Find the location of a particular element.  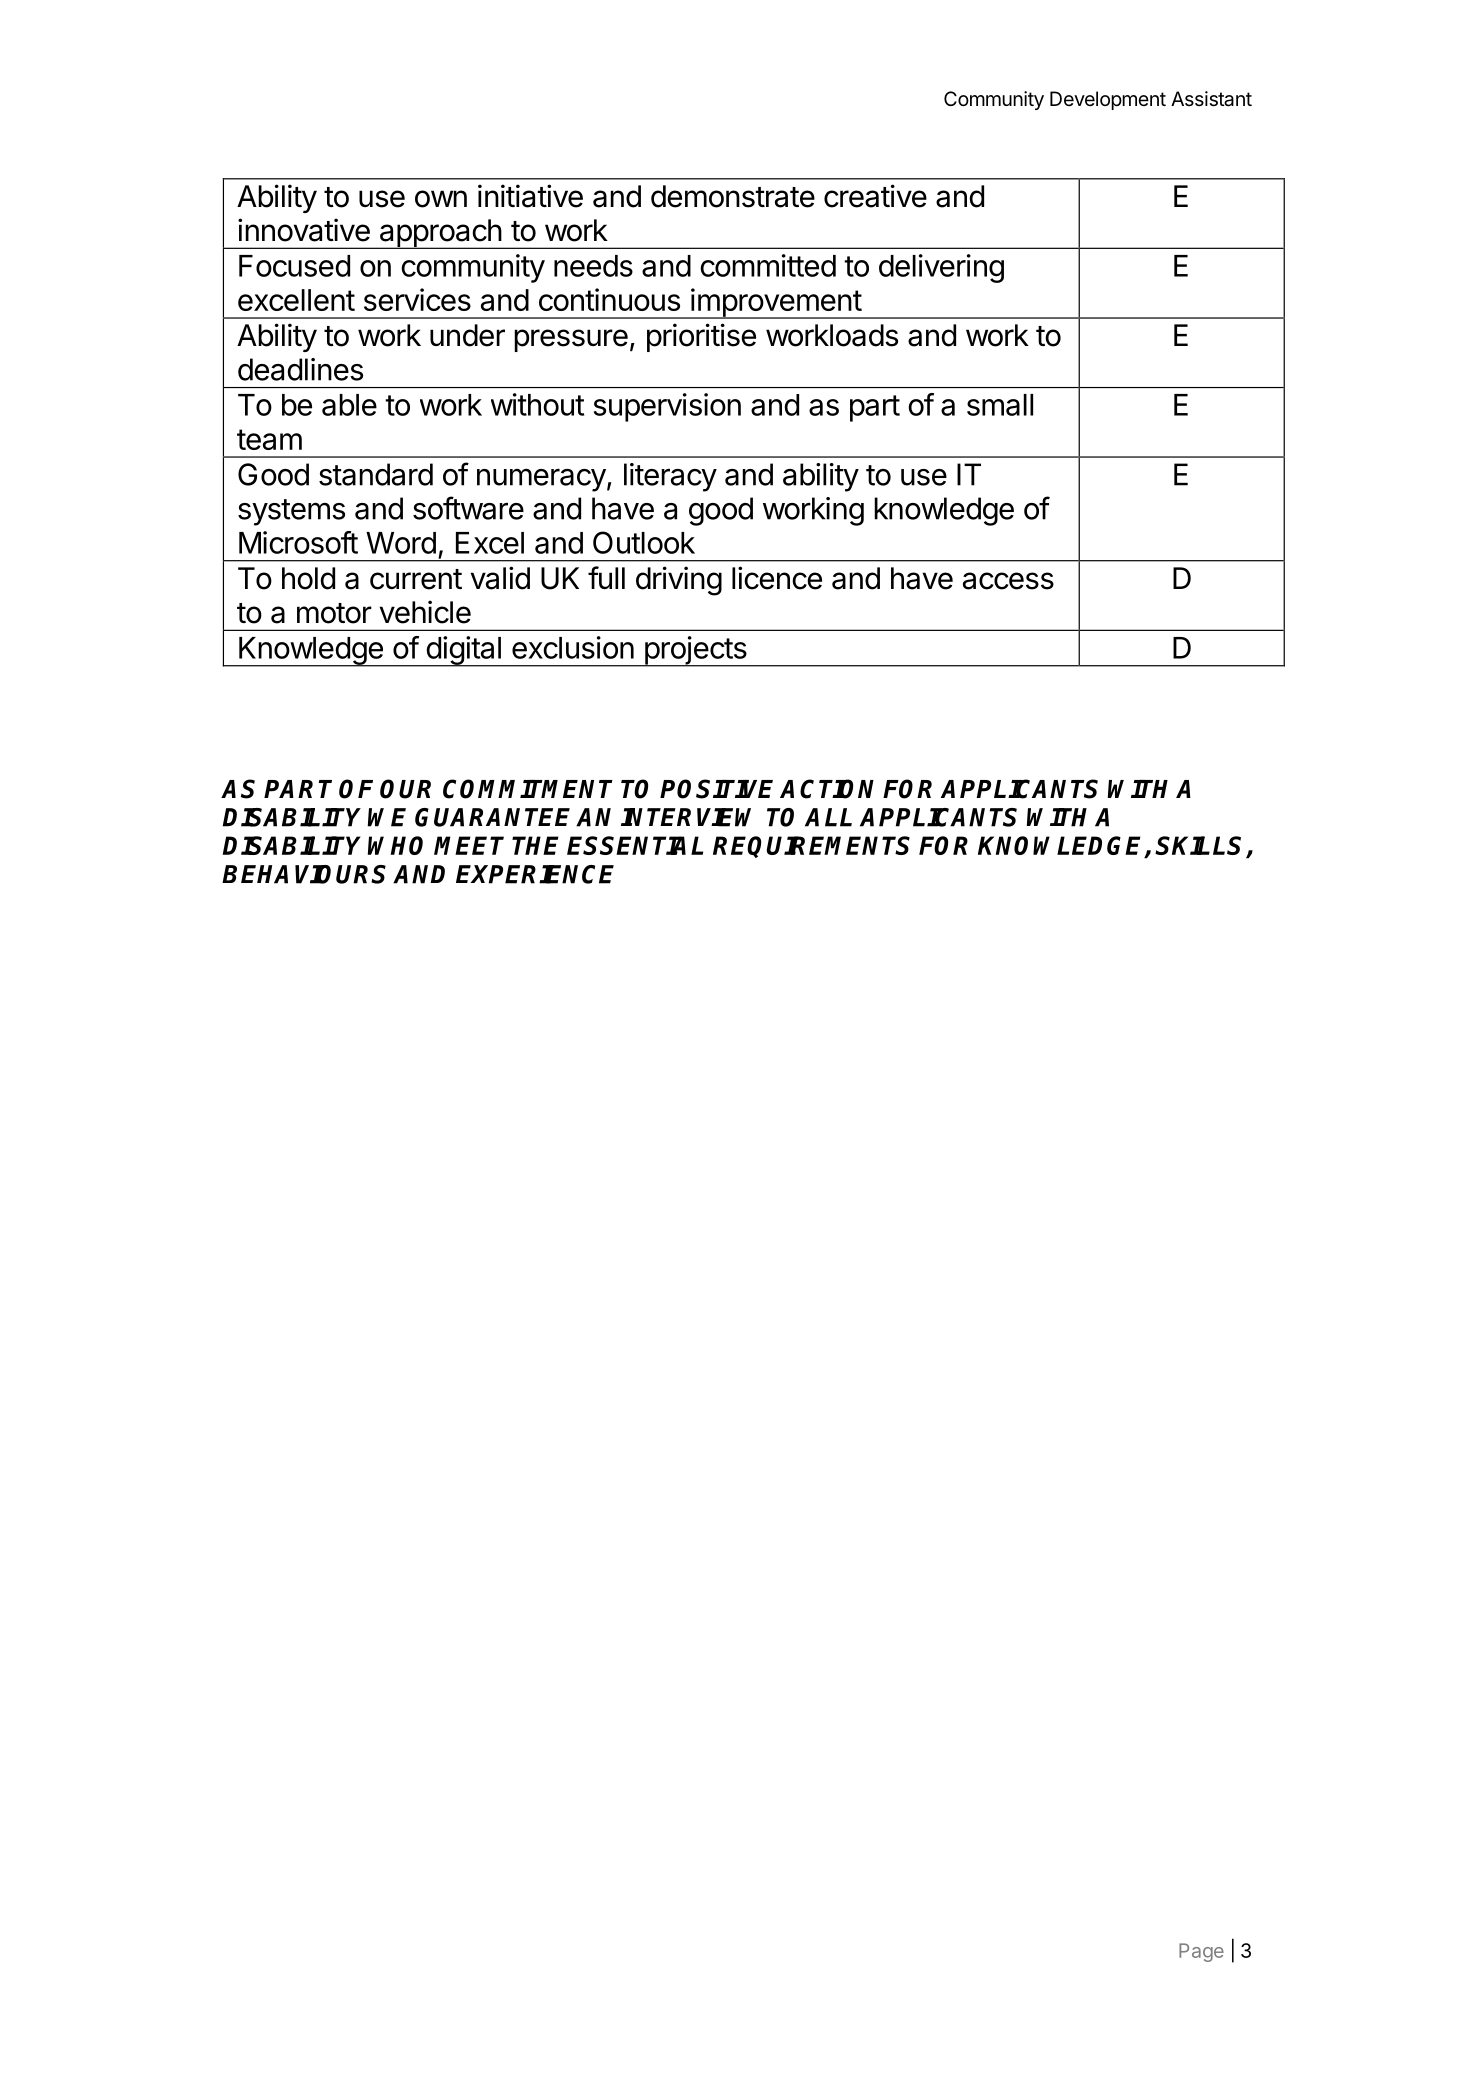

REQUIREMENTS is located at coordinates (811, 847).
